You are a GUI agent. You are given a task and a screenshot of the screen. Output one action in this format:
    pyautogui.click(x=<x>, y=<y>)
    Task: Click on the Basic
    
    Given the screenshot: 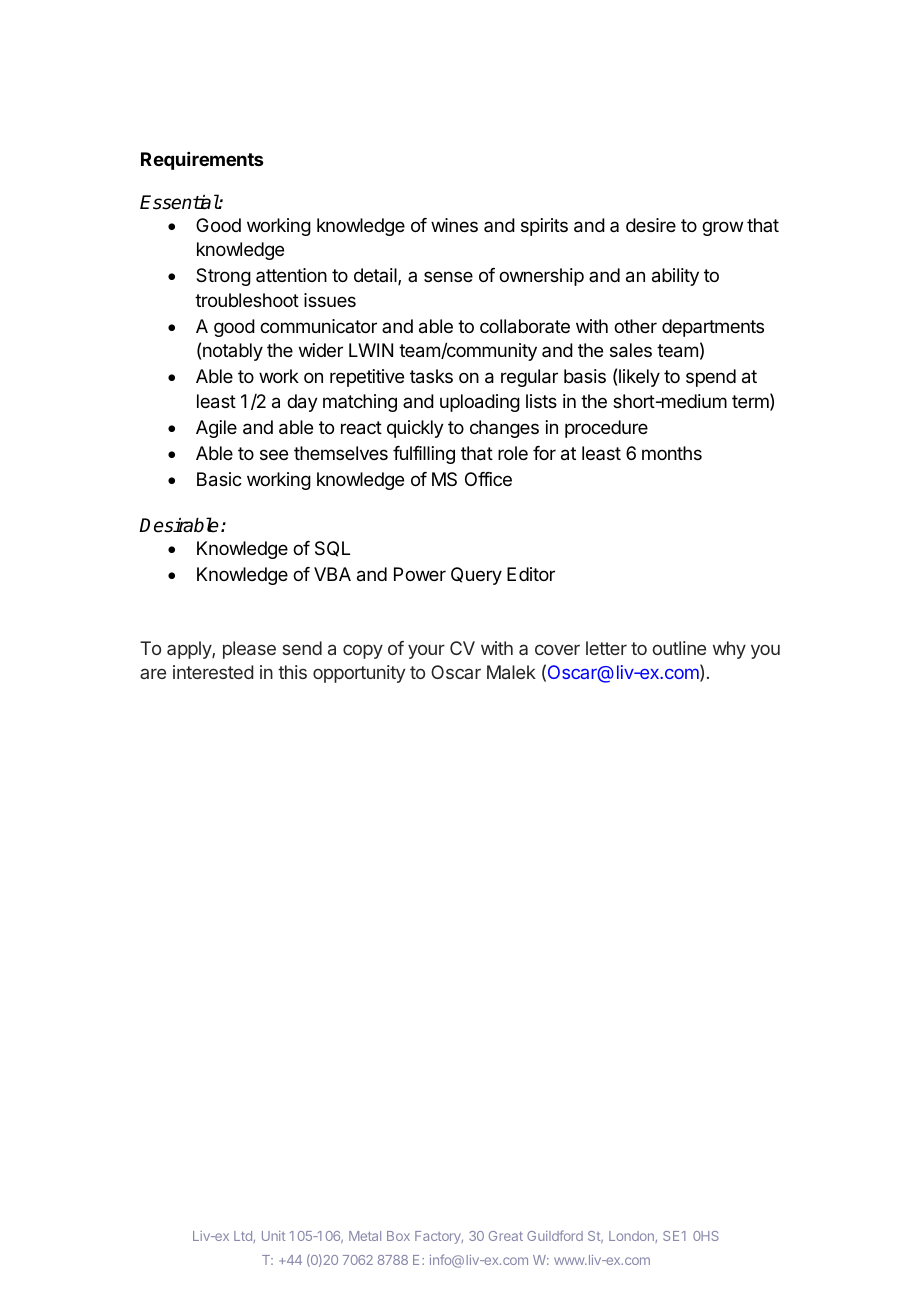 What is the action you would take?
    pyautogui.click(x=219, y=479)
